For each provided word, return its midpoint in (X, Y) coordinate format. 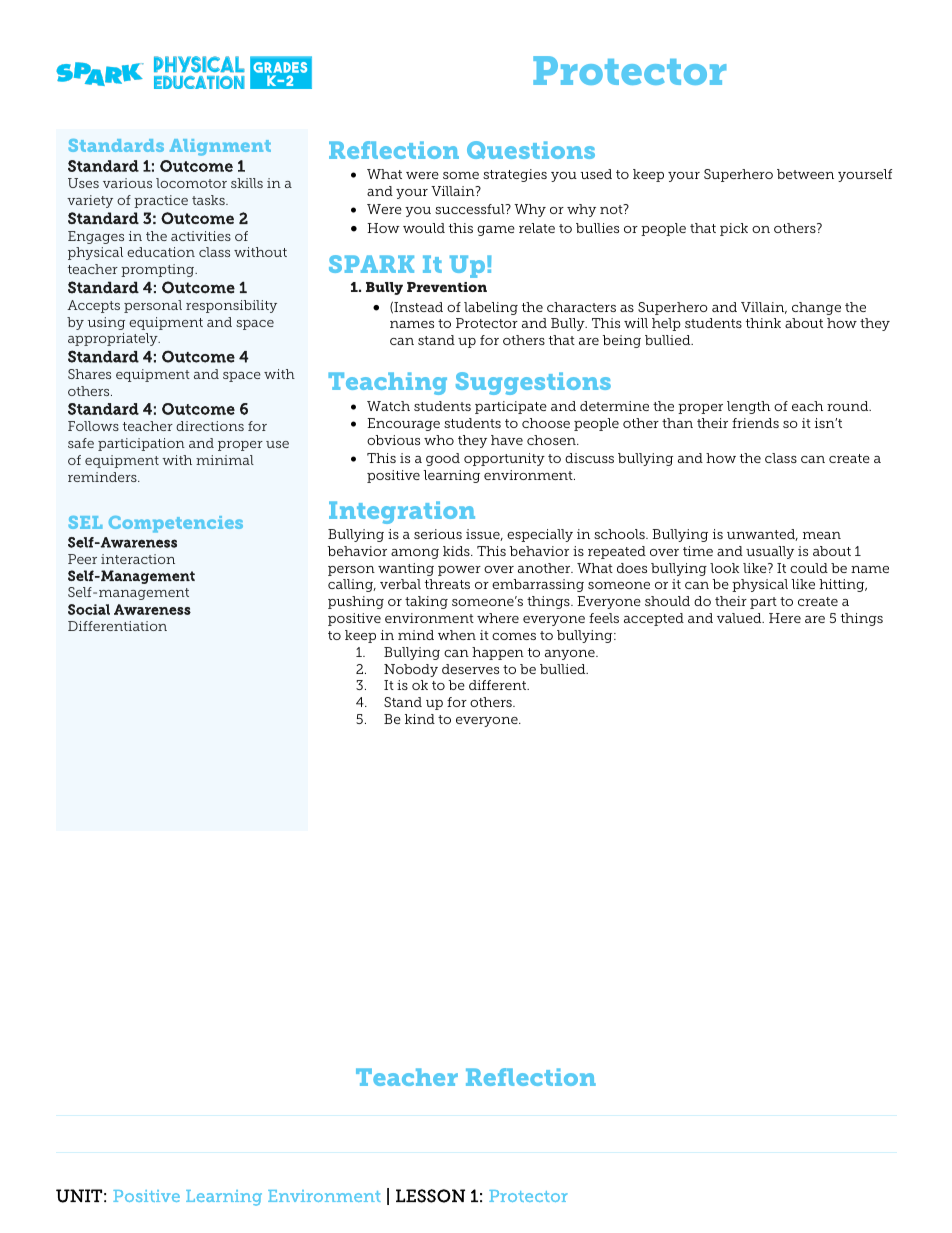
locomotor (191, 183)
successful (471, 209)
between (805, 174)
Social (89, 609)
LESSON (430, 1196)
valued (740, 618)
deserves (470, 669)
